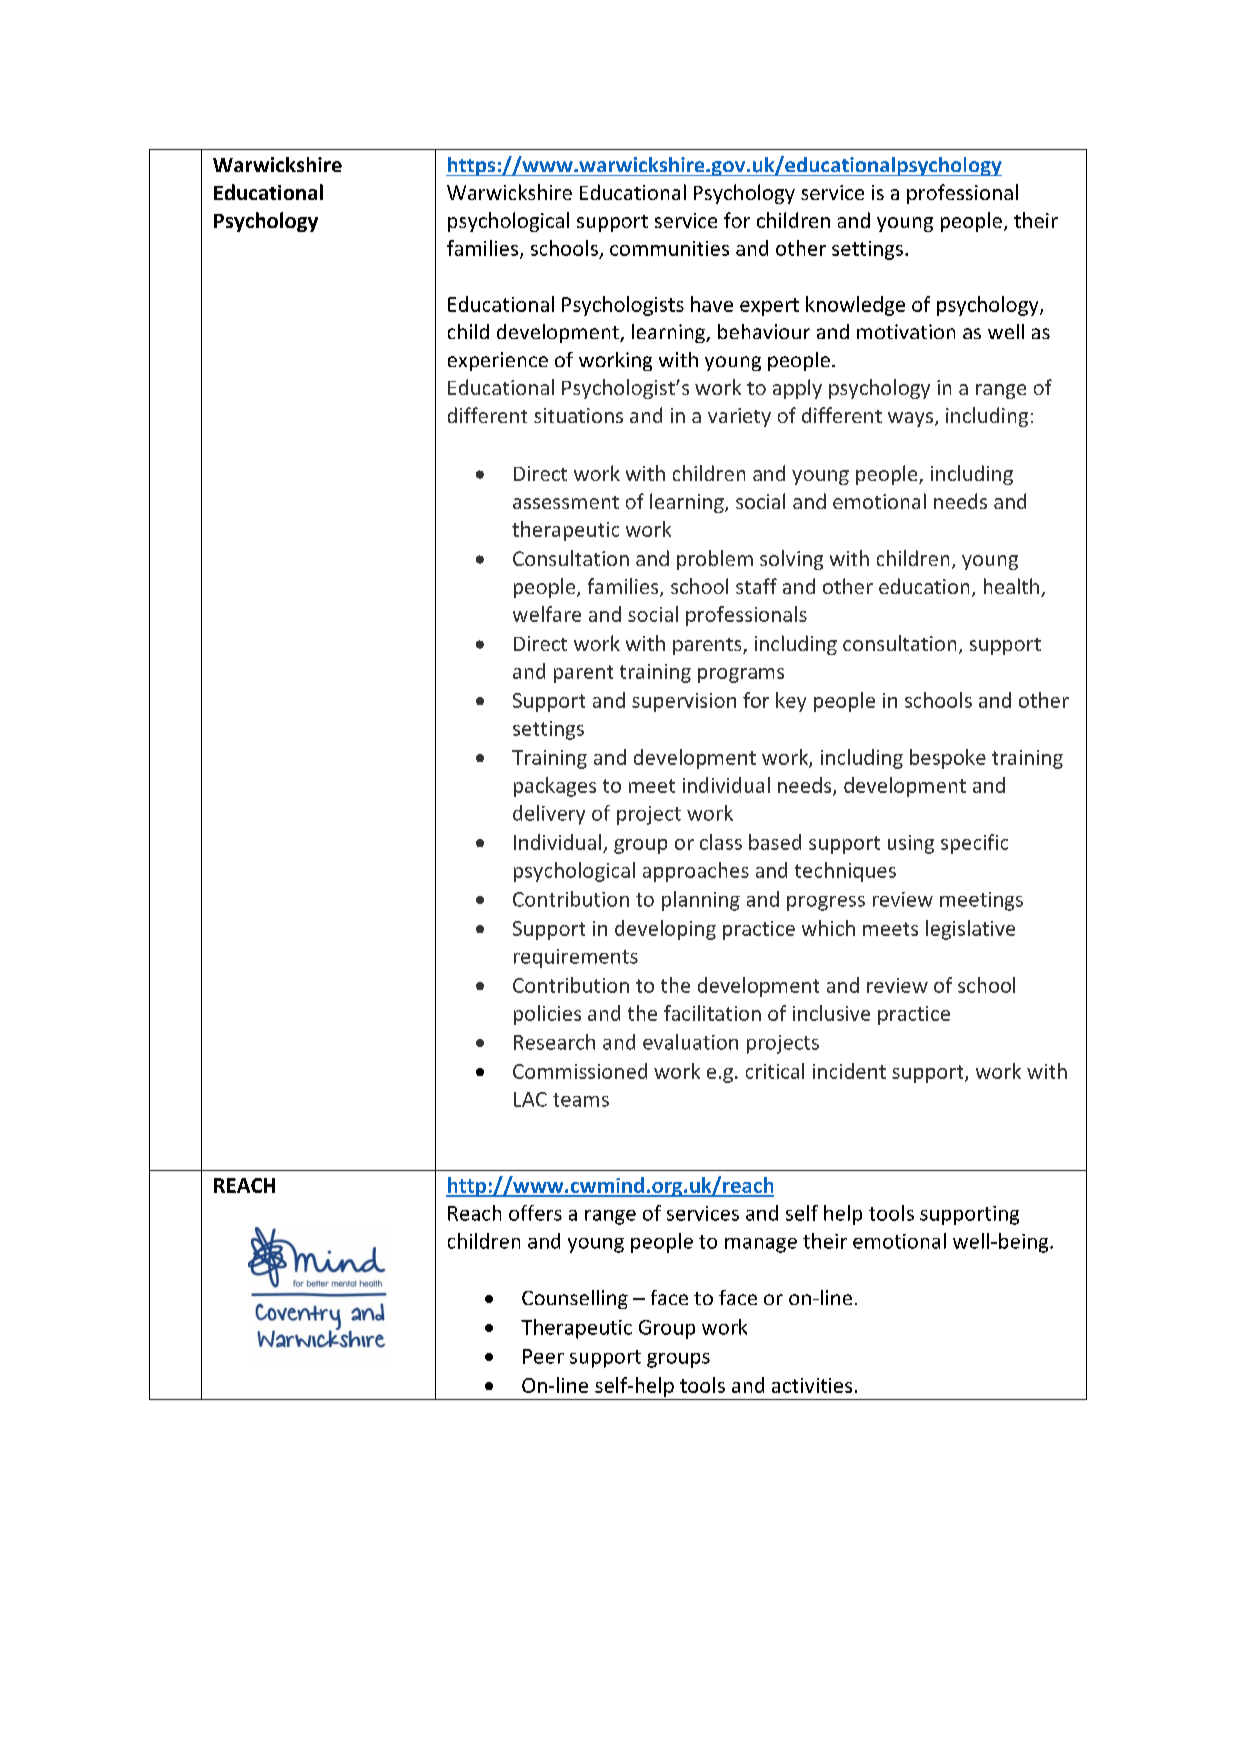  Describe the element at coordinates (498, 361) in the image. I see `experience` at that location.
